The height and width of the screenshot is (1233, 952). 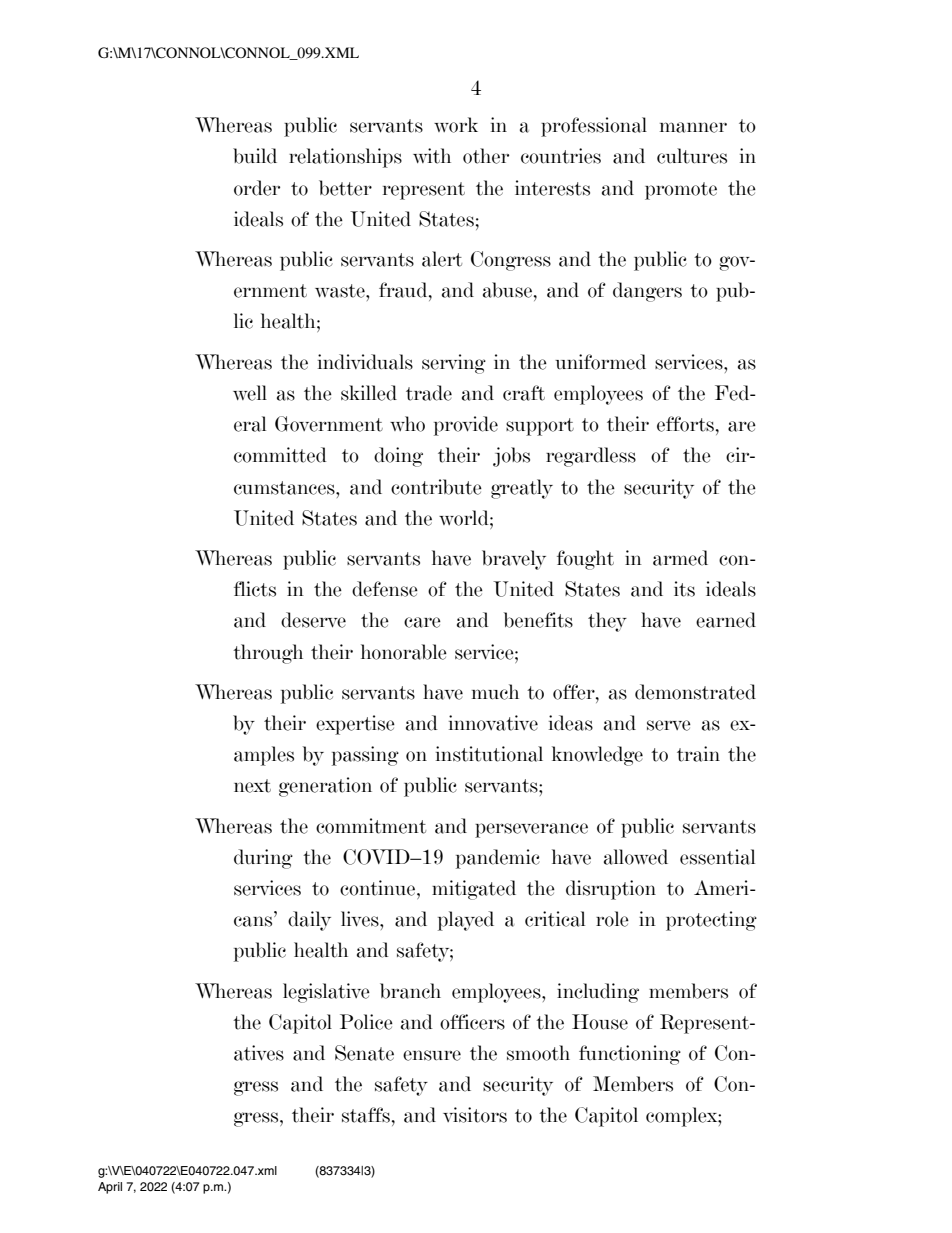 What do you see at coordinates (692, 156) in the screenshot?
I see `cultures` at bounding box center [692, 156].
